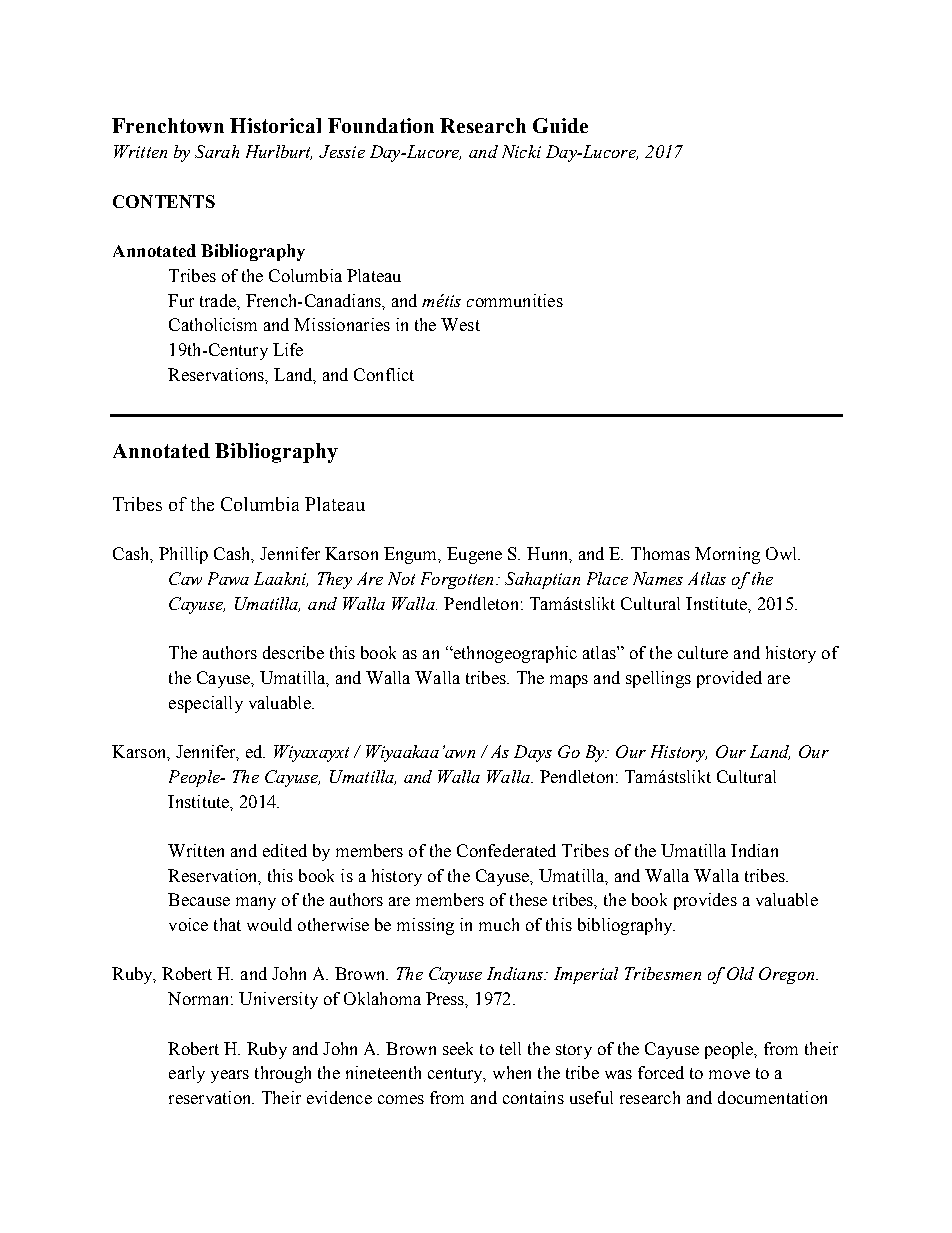  I want to click on West, so click(460, 324).
